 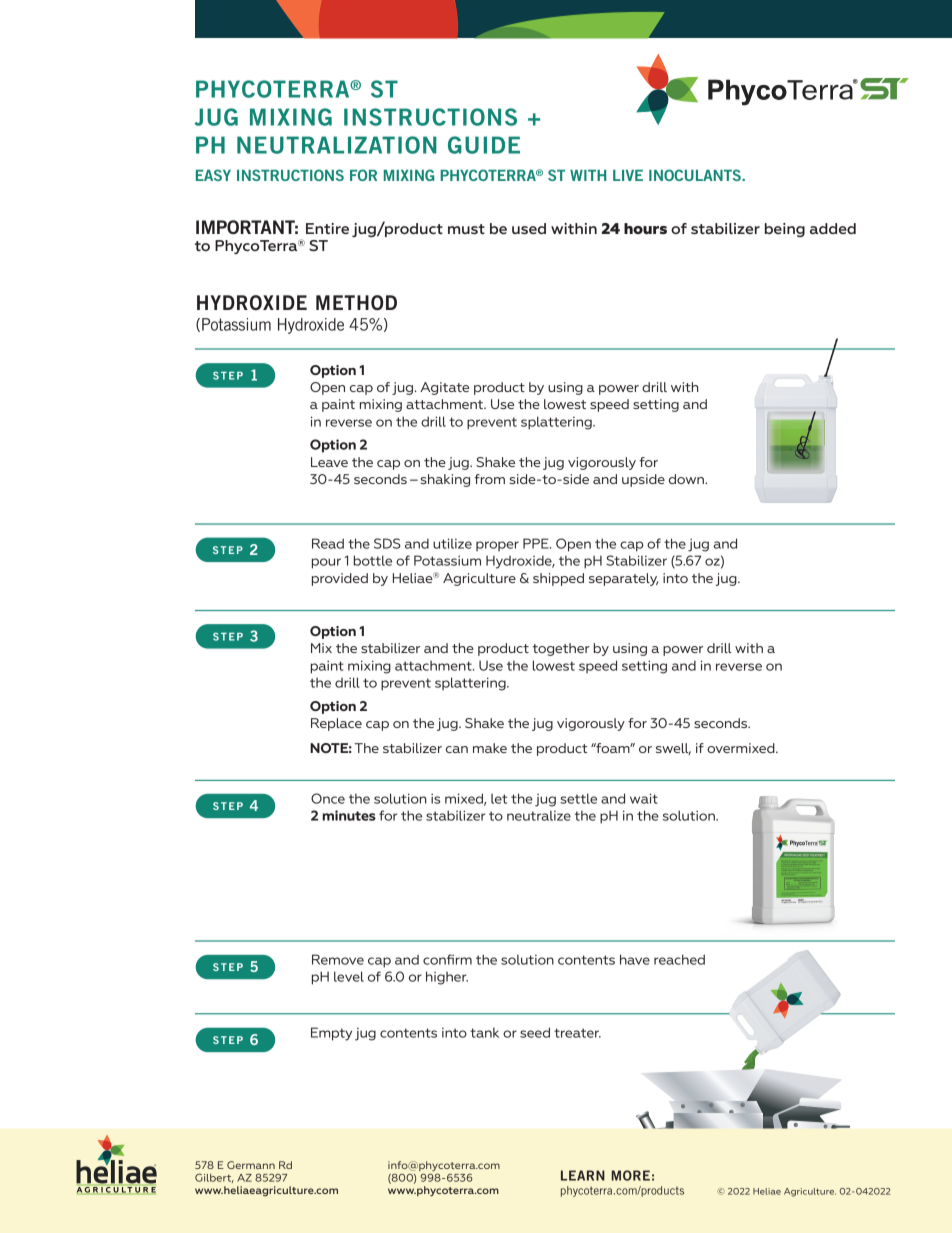 What do you see at coordinates (673, 749) in the page?
I see `swell` at bounding box center [673, 749].
